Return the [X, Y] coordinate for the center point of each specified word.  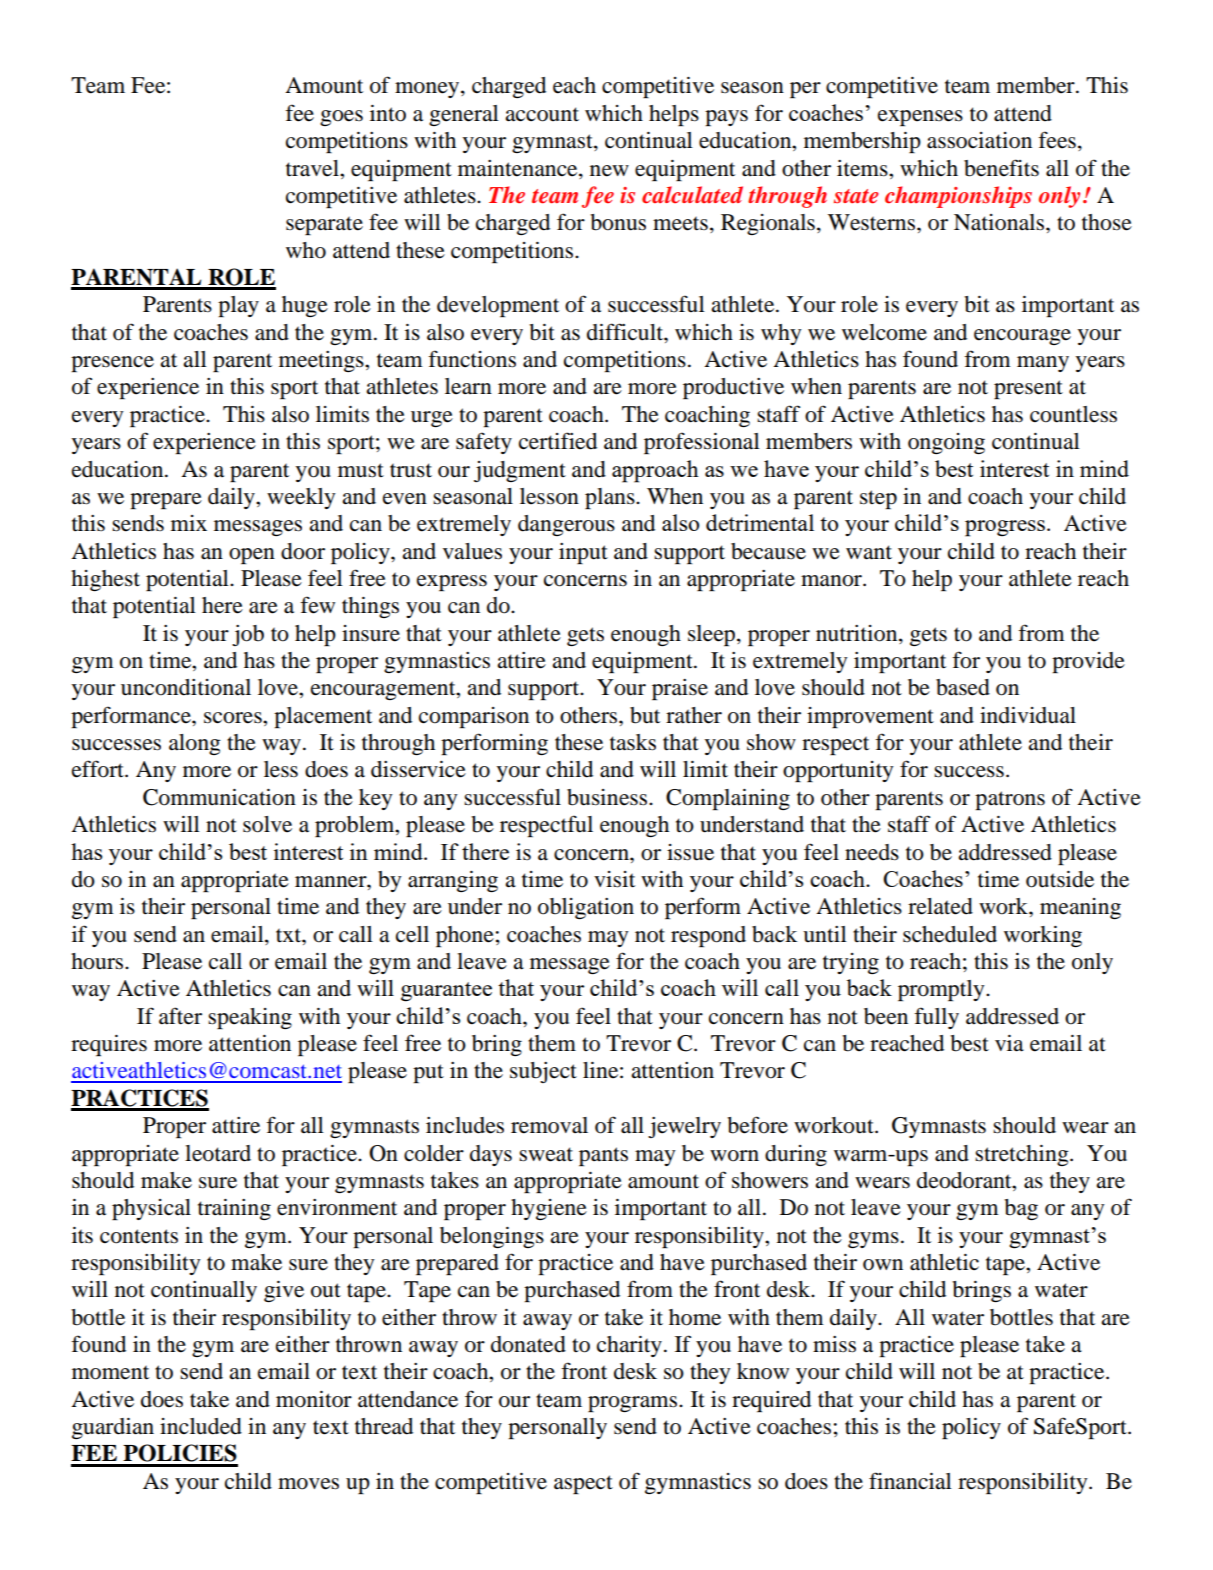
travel [313, 168]
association [979, 140]
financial [910, 1481]
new [609, 171]
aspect [583, 1484]
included [201, 1426]
